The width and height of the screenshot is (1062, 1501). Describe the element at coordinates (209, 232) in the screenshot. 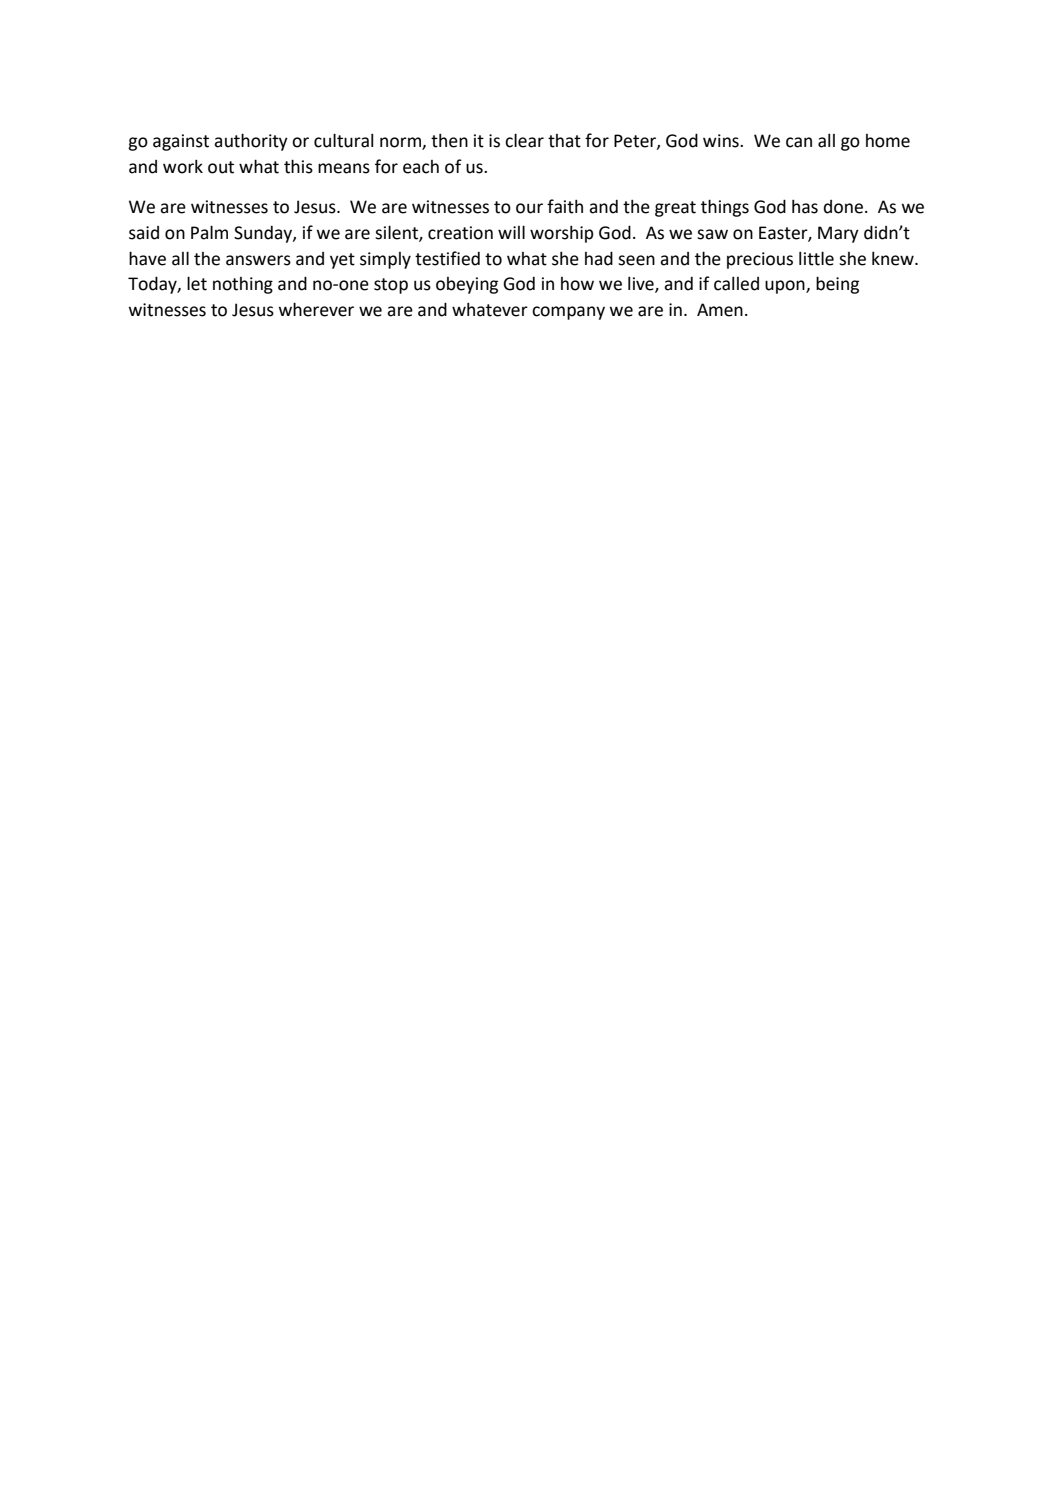

I see `Palm` at that location.
